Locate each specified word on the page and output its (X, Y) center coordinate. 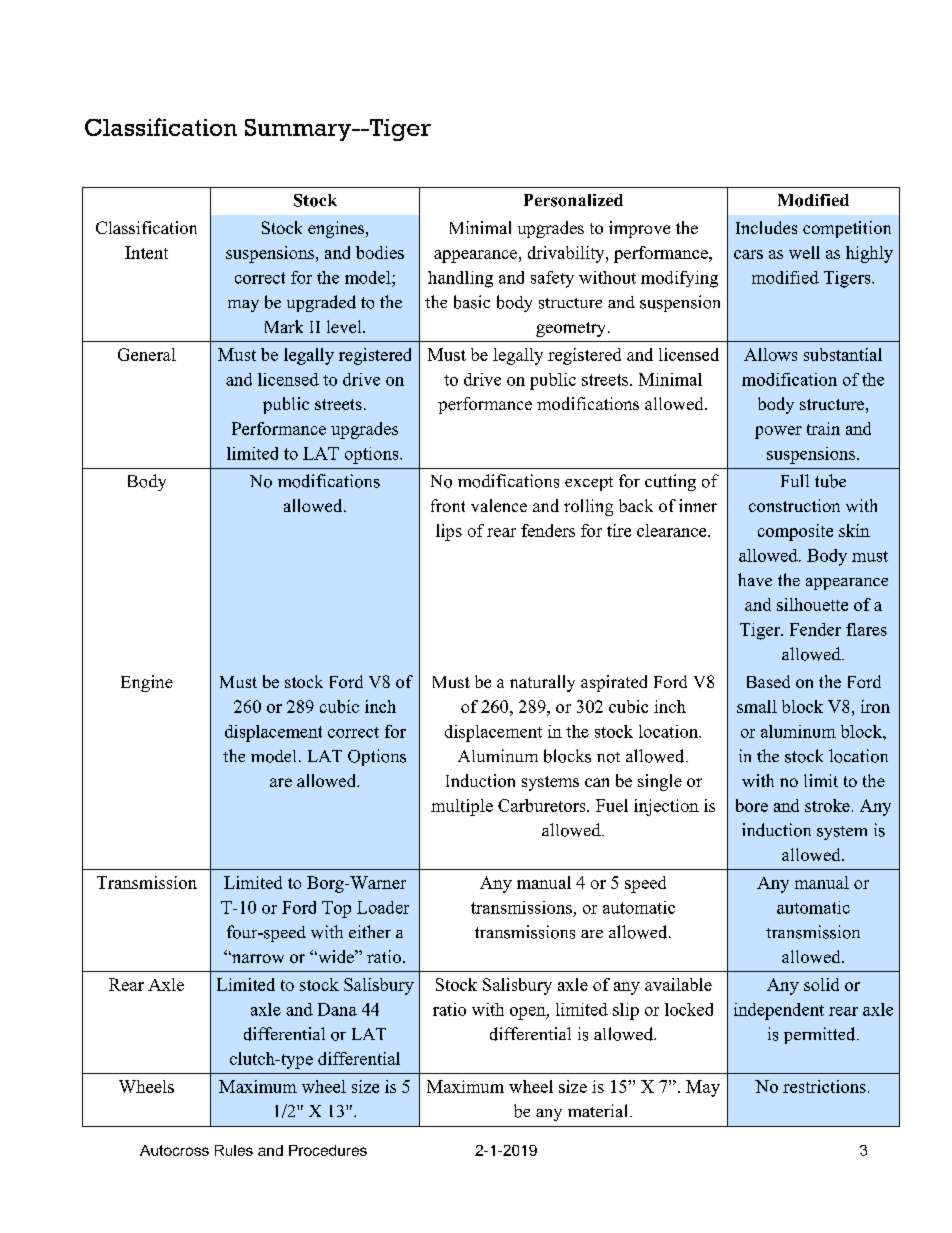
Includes (766, 227)
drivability (567, 254)
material (599, 1110)
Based (768, 681)
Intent (146, 252)
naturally (542, 683)
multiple (462, 807)
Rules (234, 1150)
